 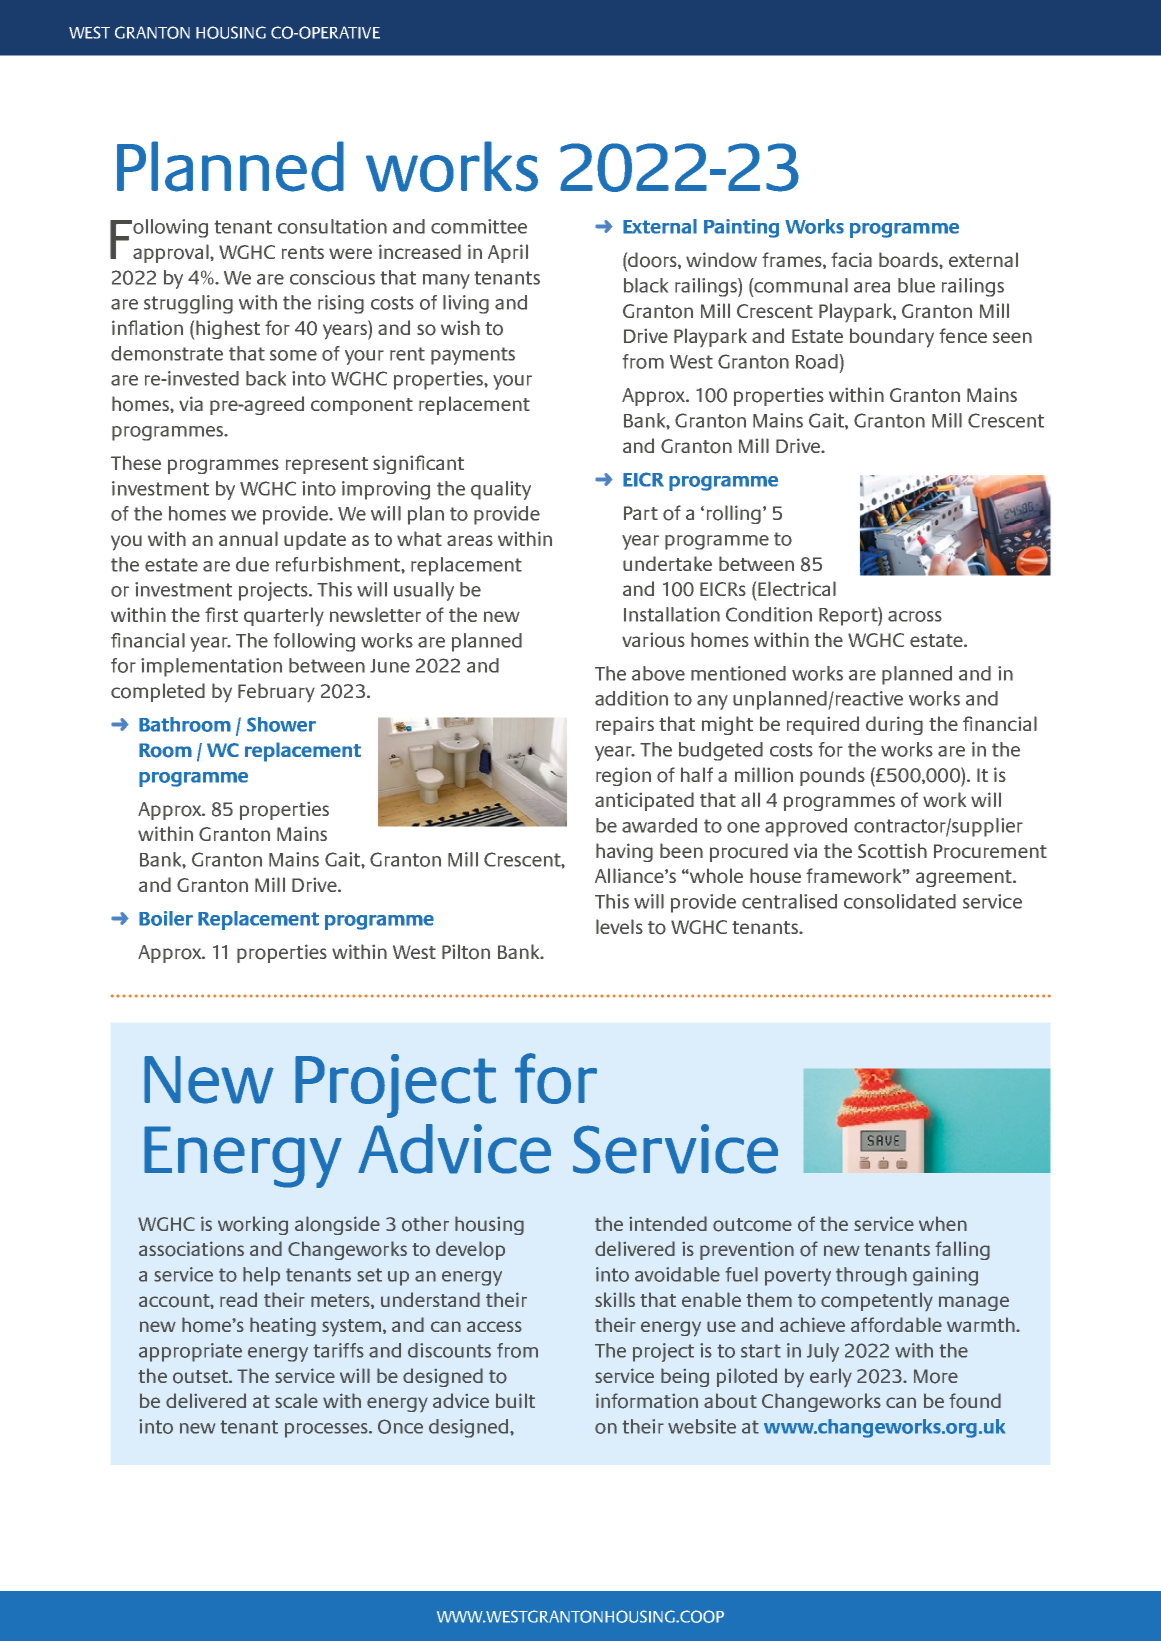 I want to click on April, so click(x=508, y=253).
